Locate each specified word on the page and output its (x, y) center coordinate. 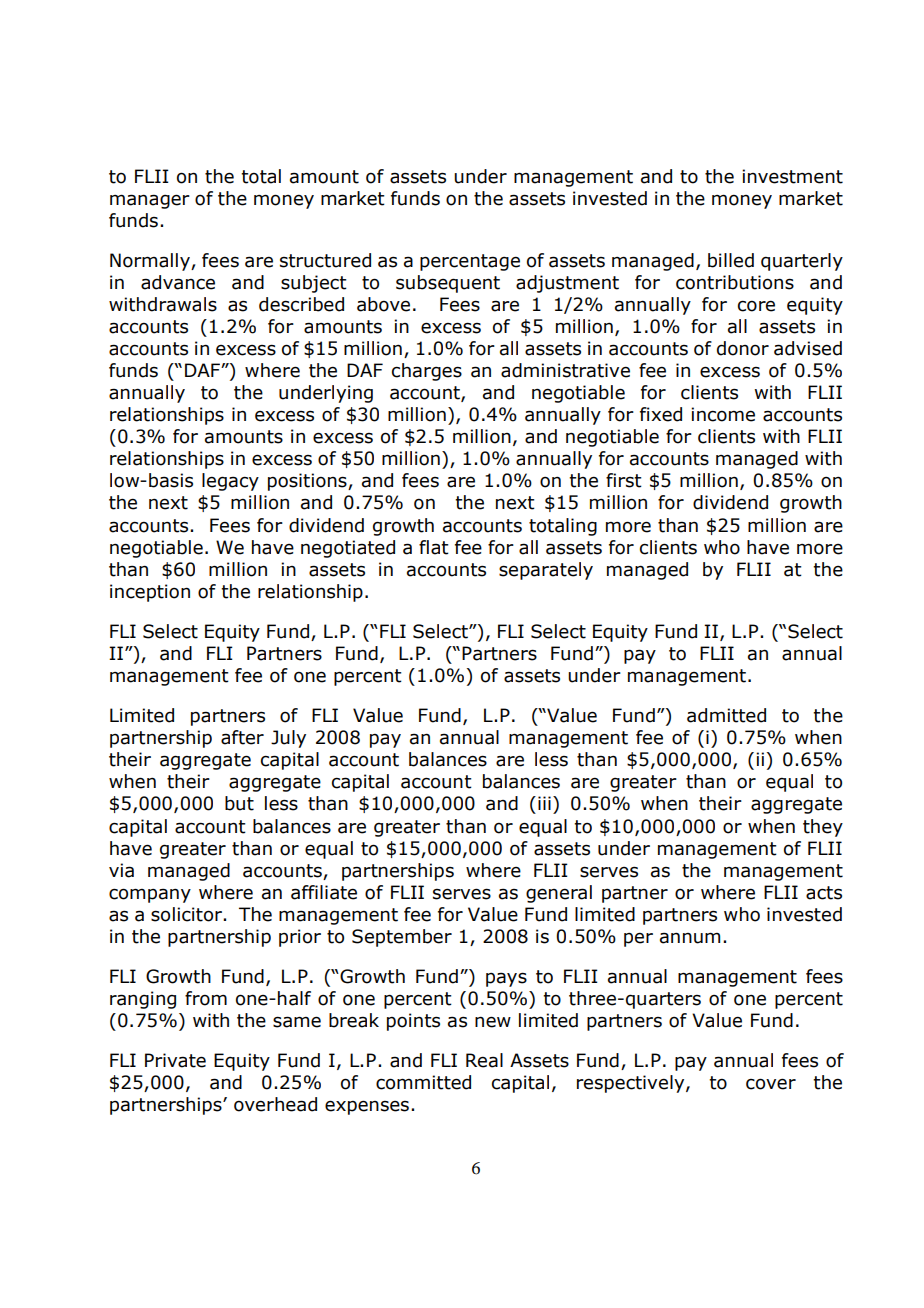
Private (175, 1060)
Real (484, 1060)
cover (771, 1084)
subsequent (448, 284)
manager (150, 201)
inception (150, 593)
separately (546, 571)
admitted (726, 715)
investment (792, 176)
